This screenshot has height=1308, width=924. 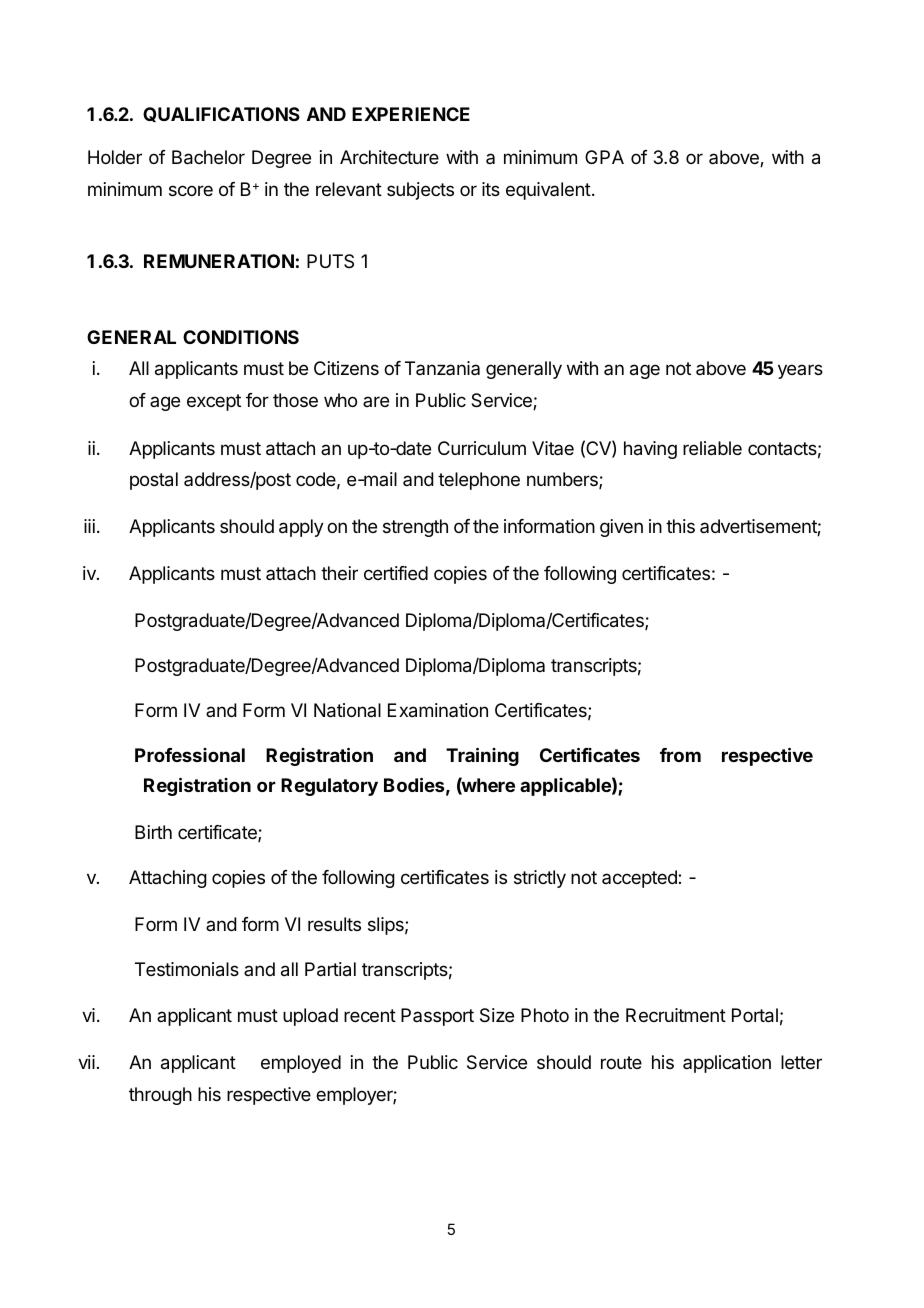 I want to click on Birth, so click(x=153, y=832).
